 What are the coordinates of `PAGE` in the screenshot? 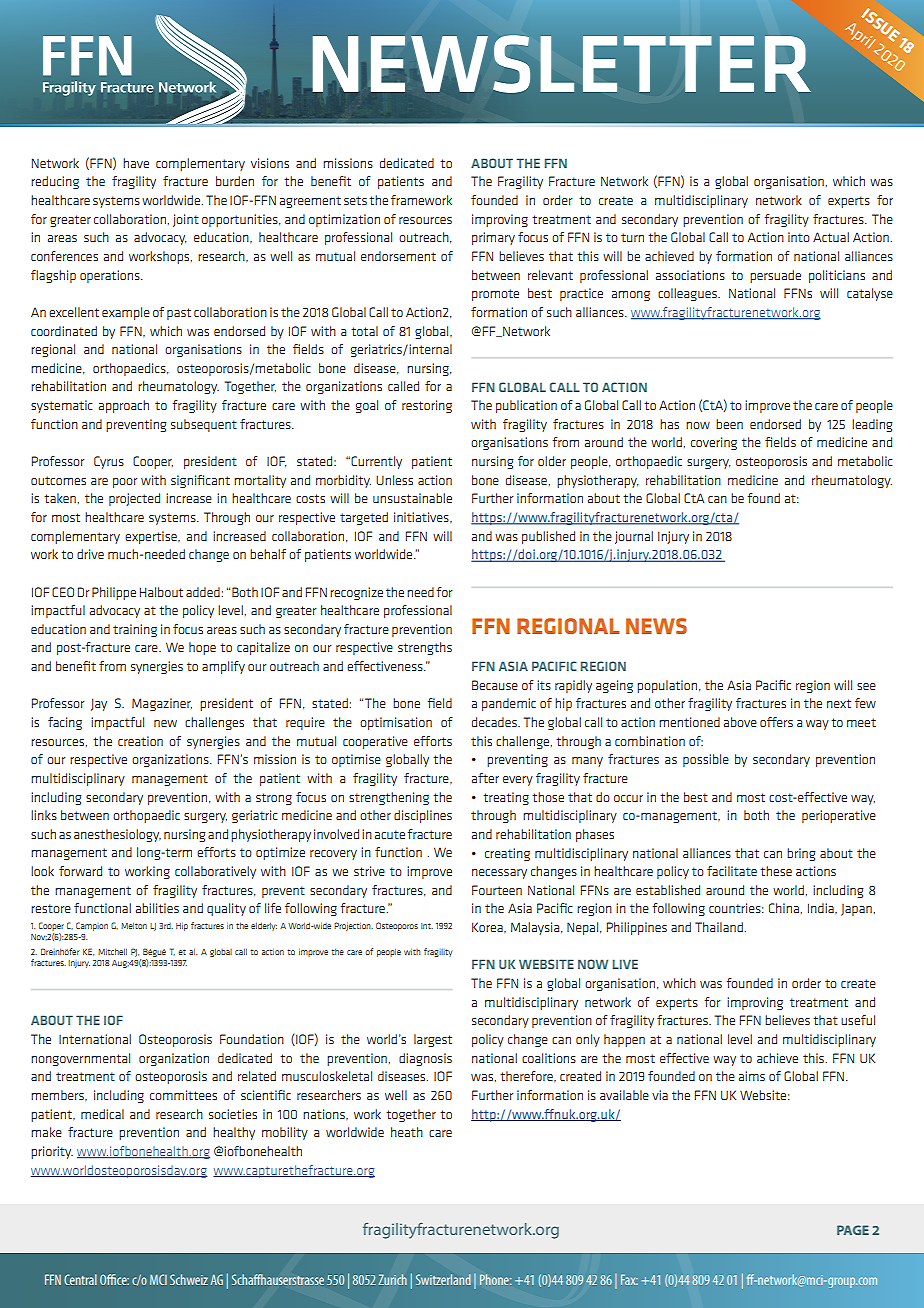 It's located at (853, 1230).
